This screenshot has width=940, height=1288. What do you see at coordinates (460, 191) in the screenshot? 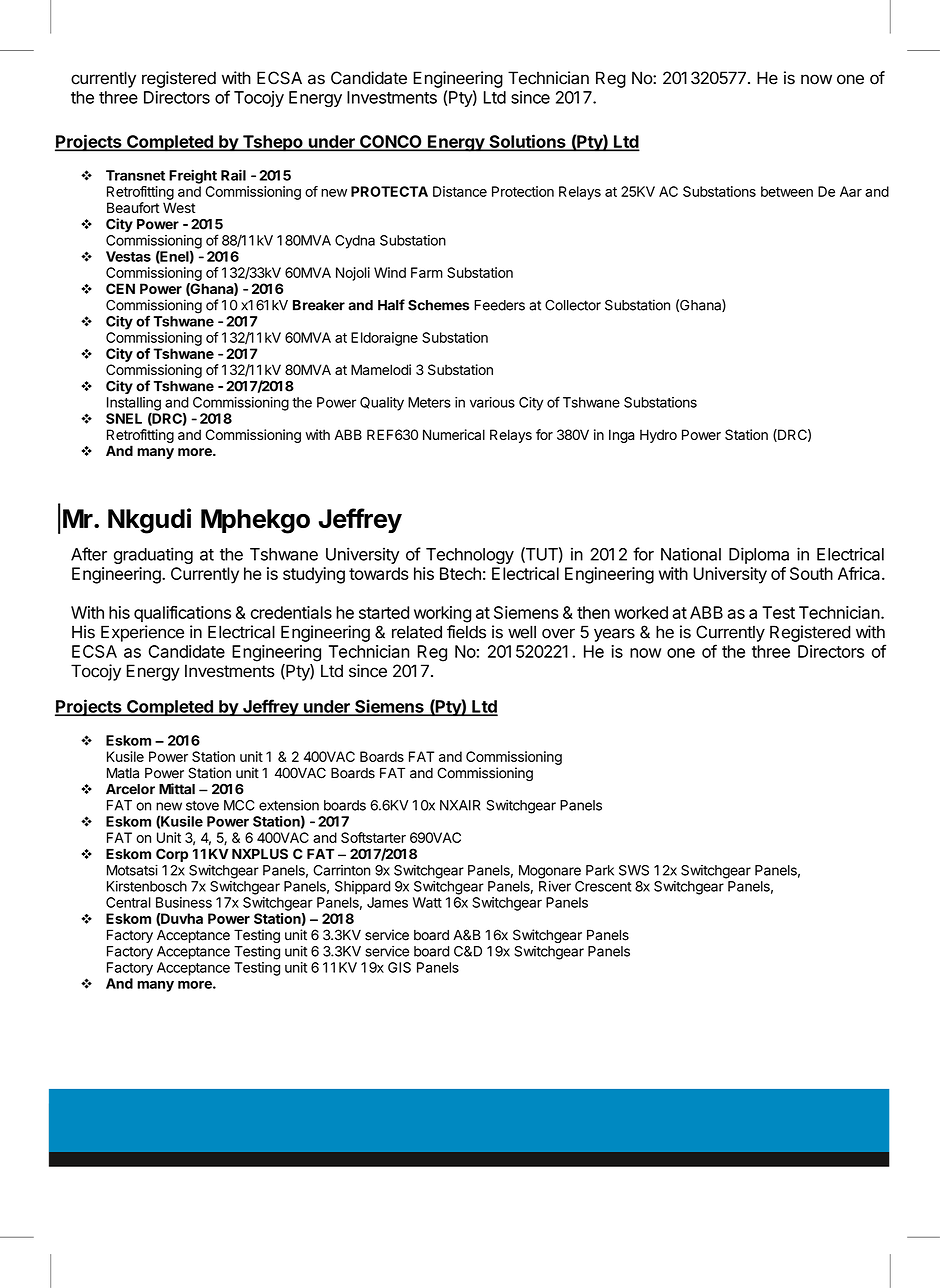
I see `Distance` at bounding box center [460, 191].
